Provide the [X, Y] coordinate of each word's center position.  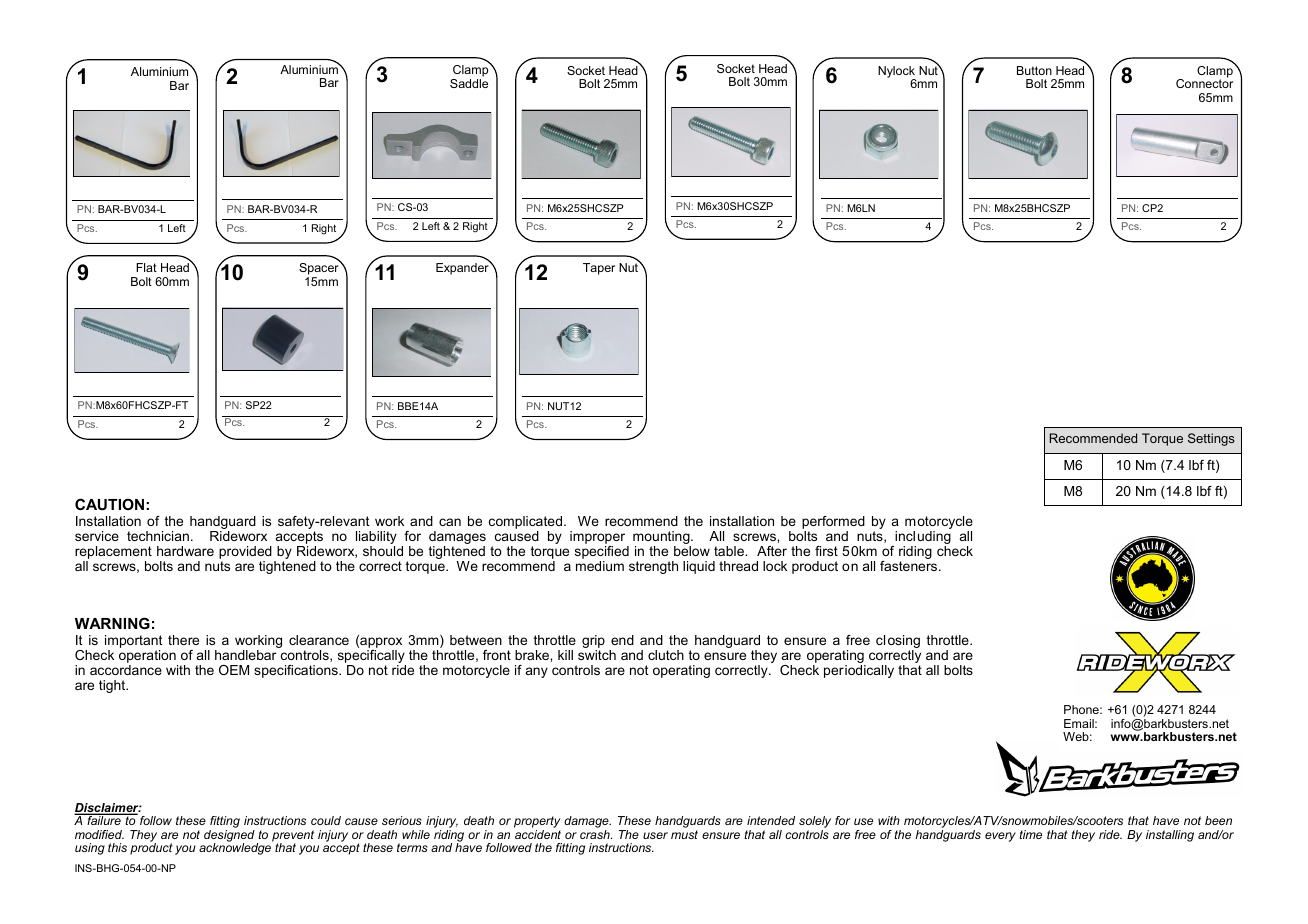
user [655, 835]
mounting [662, 539]
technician [158, 536]
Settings [1211, 439]
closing [898, 641]
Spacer [320, 269]
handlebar [245, 655]
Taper [599, 269]
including [922, 539]
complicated [527, 524]
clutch [666, 655]
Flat [146, 267]
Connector [1204, 82]
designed [229, 837]
